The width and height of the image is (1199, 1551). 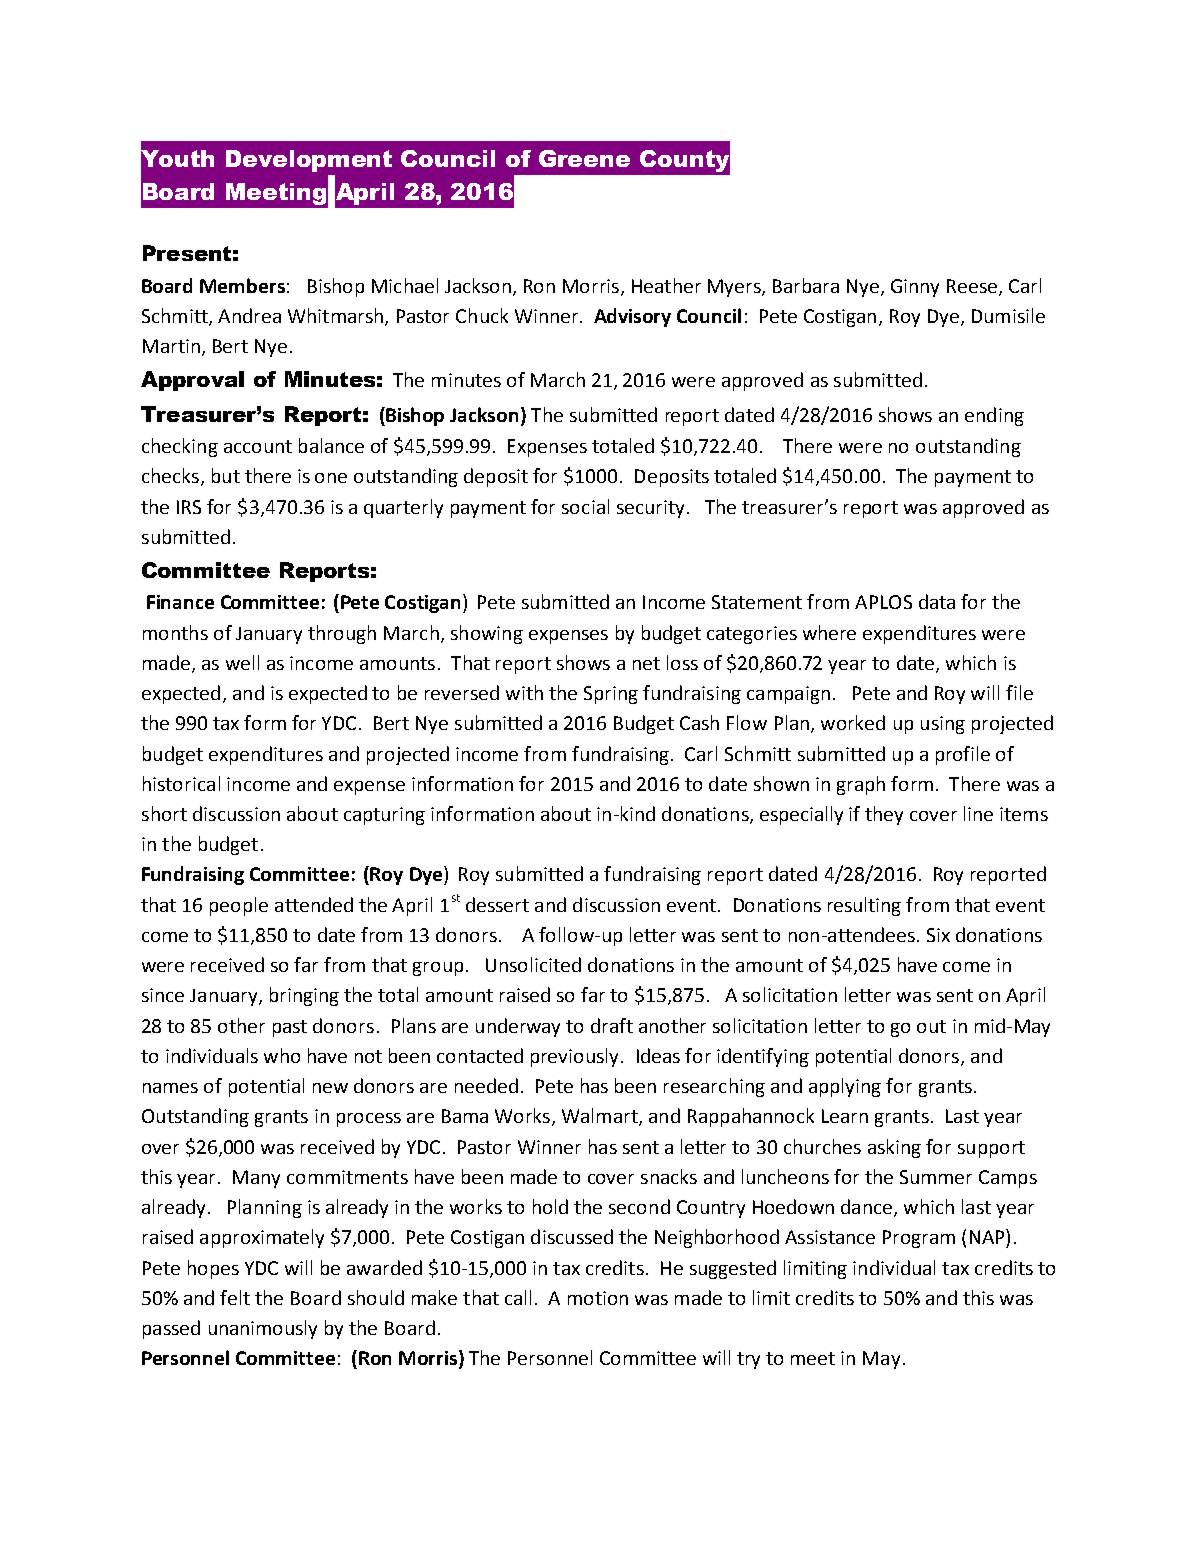 I want to click on social, so click(x=585, y=506).
